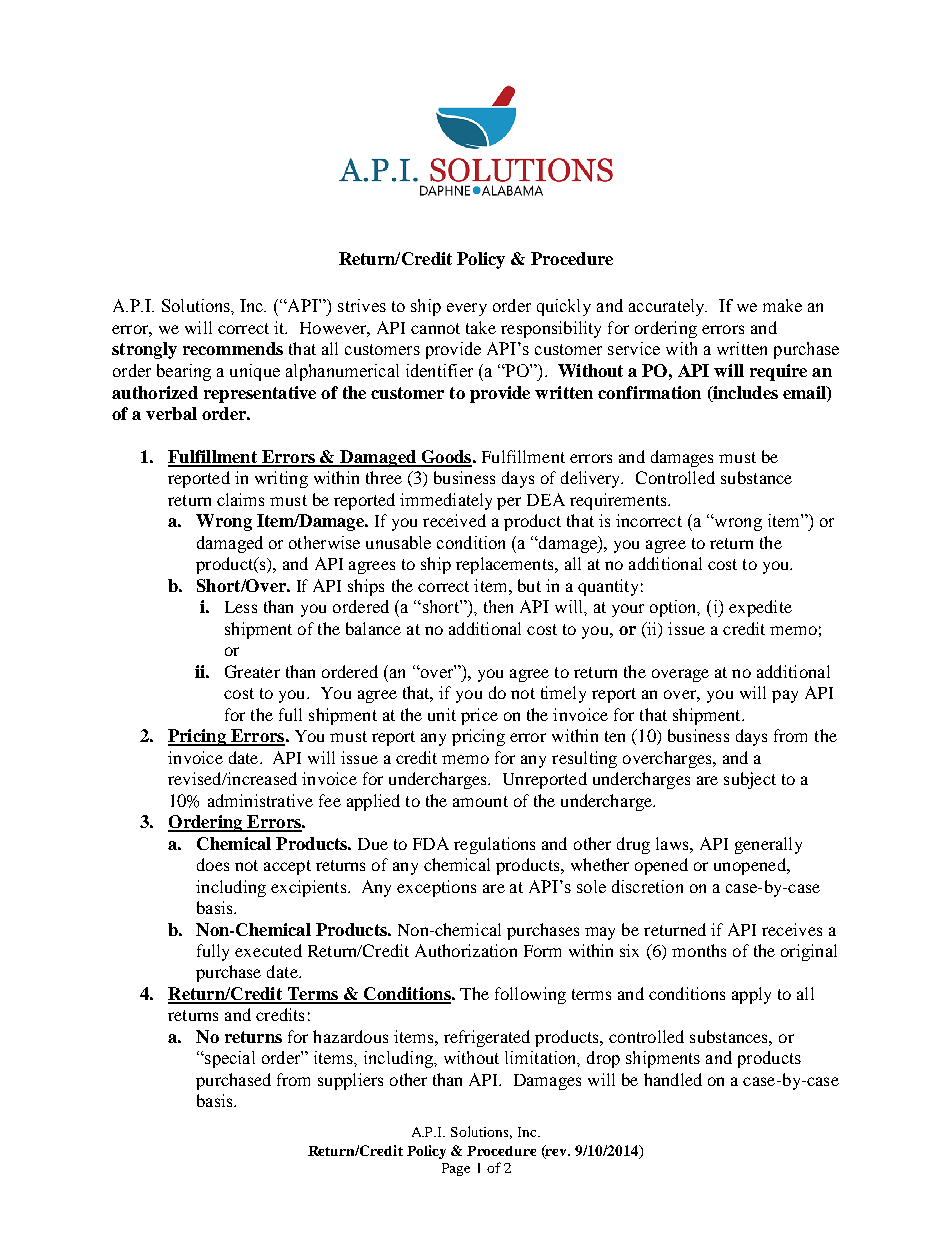  Describe the element at coordinates (233, 348) in the page. I see `recommends` at that location.
